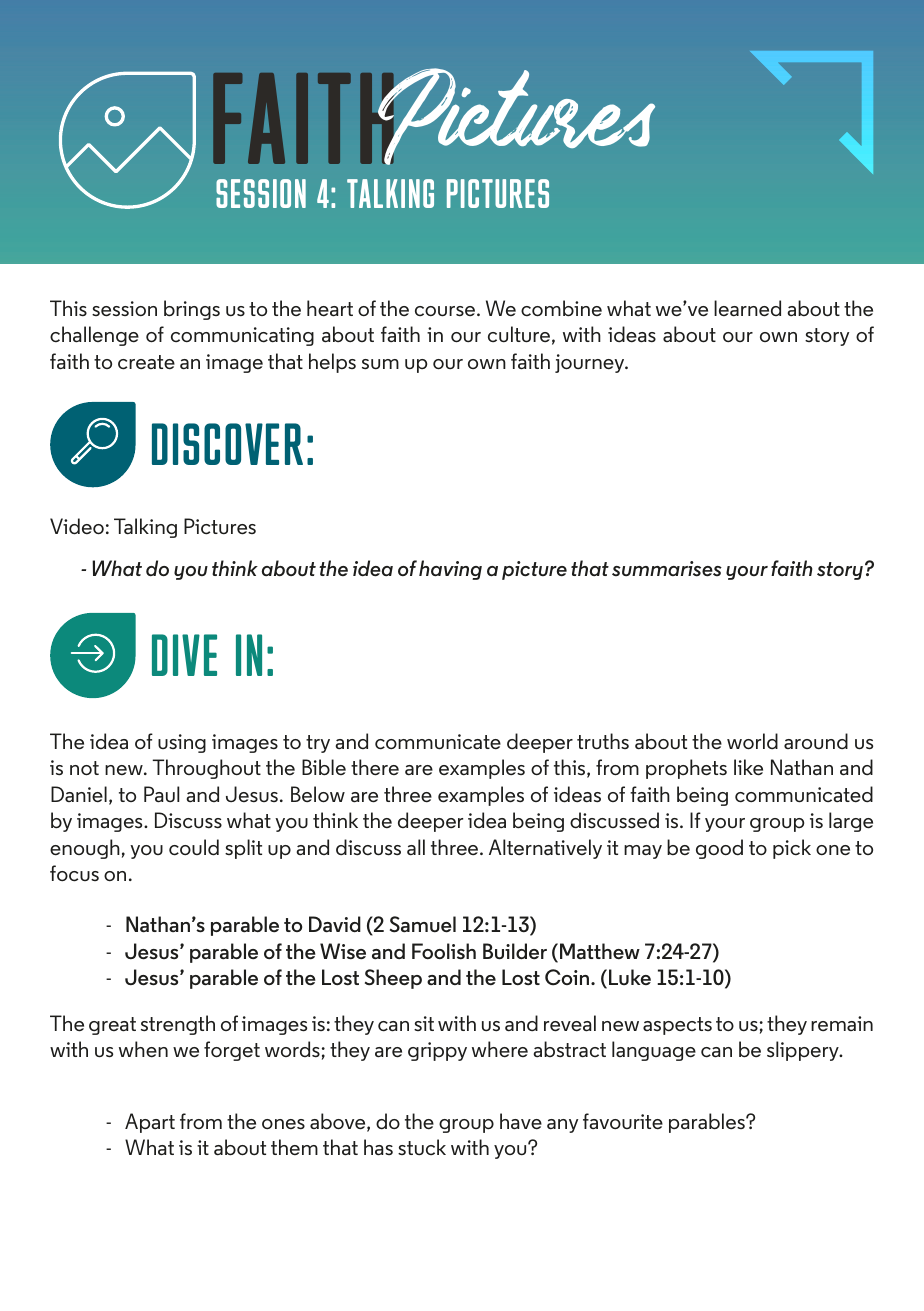 The image size is (924, 1311). Describe the element at coordinates (450, 570) in the image. I see `having` at that location.
